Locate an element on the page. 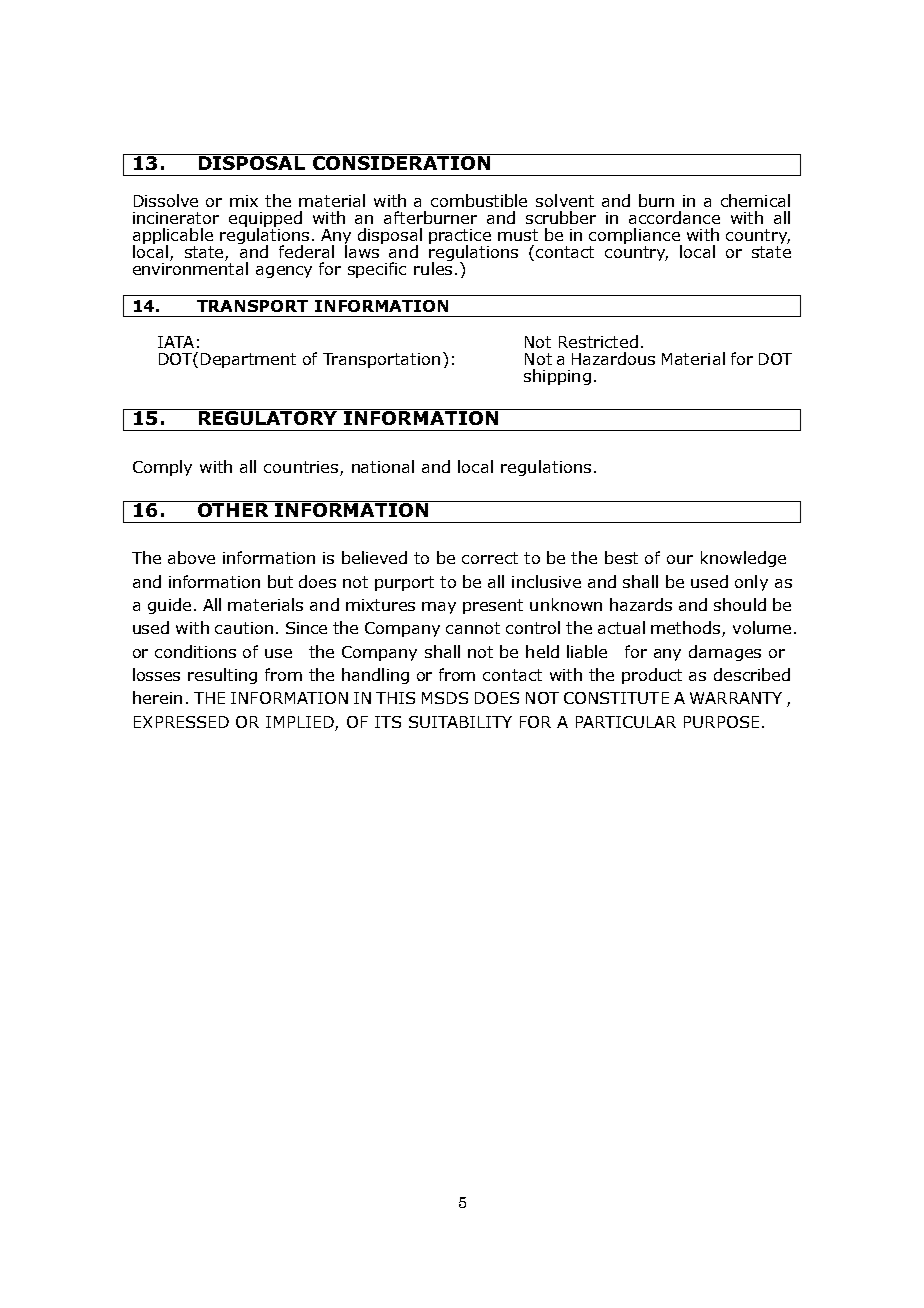 Image resolution: width=924 pixels, height=1308 pixels. chemical is located at coordinates (755, 200).
